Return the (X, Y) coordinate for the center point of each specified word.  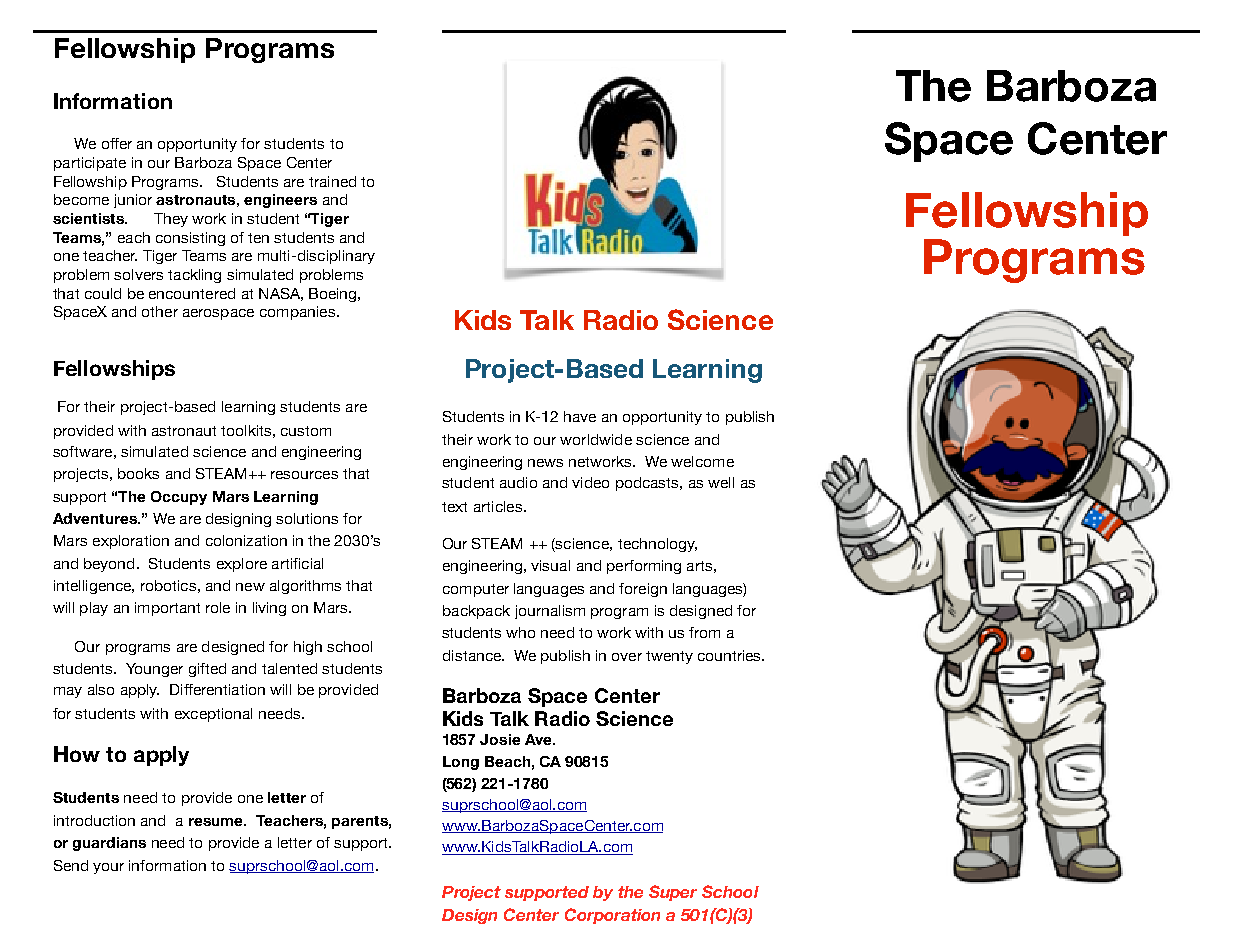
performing (644, 567)
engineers (280, 201)
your (108, 868)
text (454, 507)
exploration (131, 542)
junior (133, 201)
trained (332, 181)
